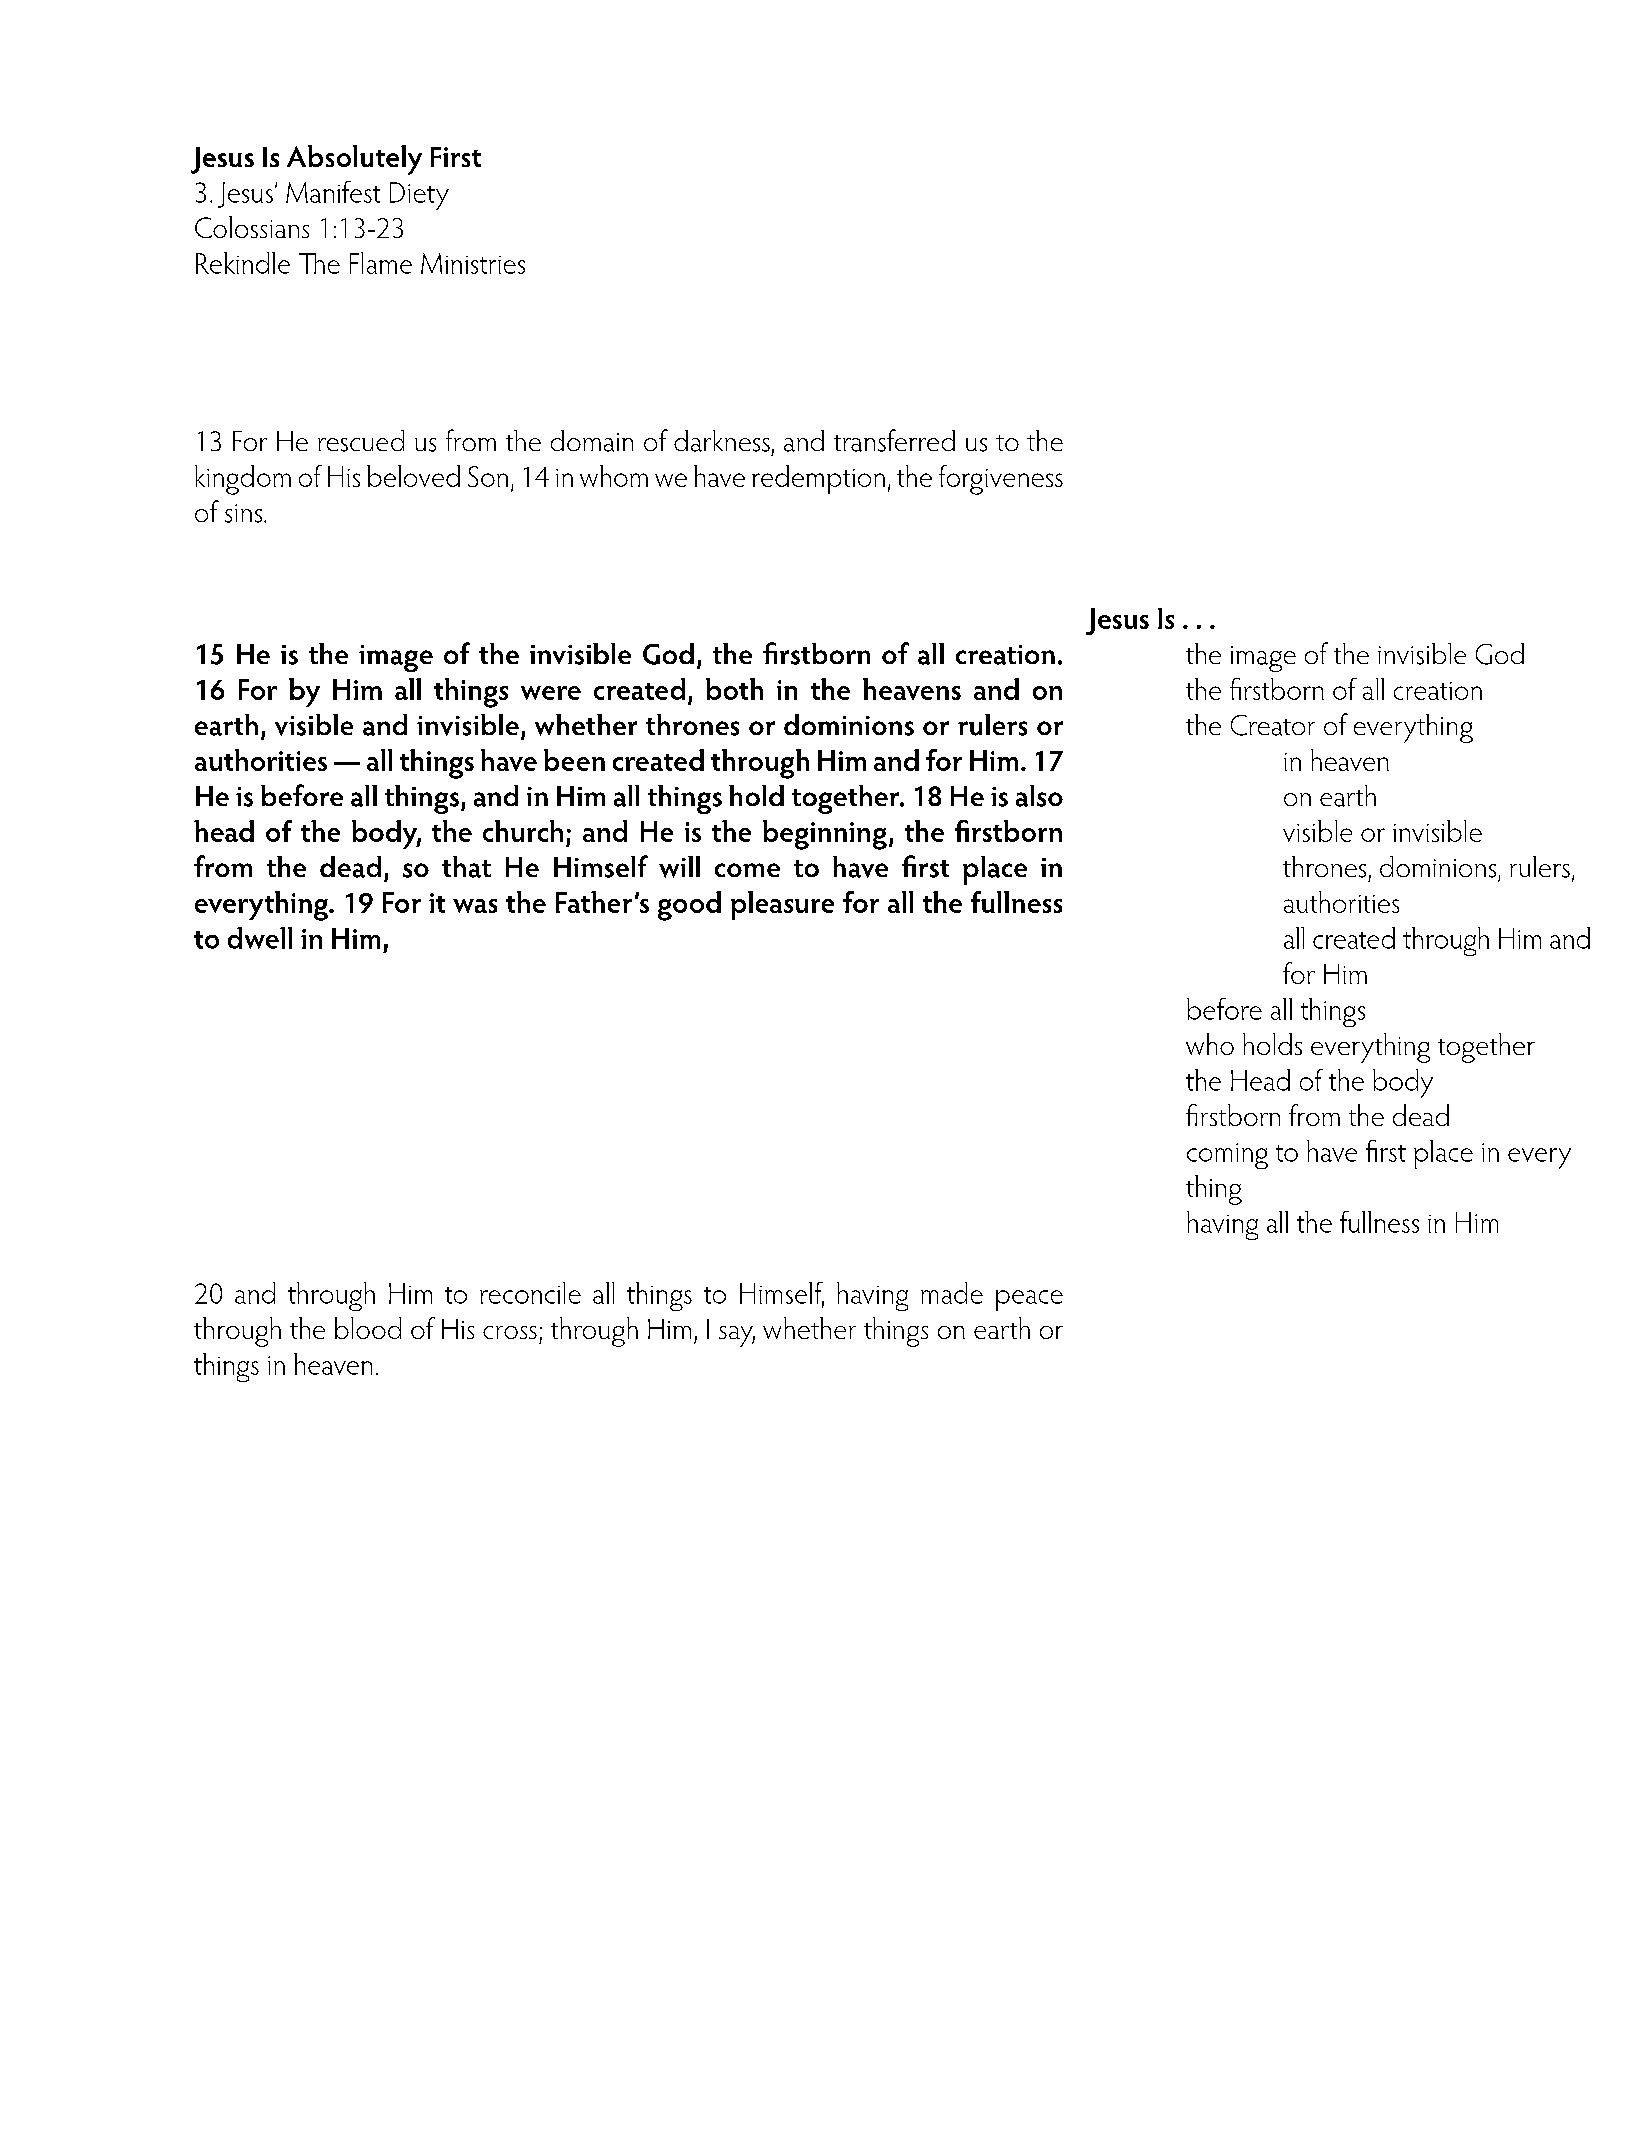  Describe the element at coordinates (782, 905) in the screenshot. I see `pleasure` at that location.
